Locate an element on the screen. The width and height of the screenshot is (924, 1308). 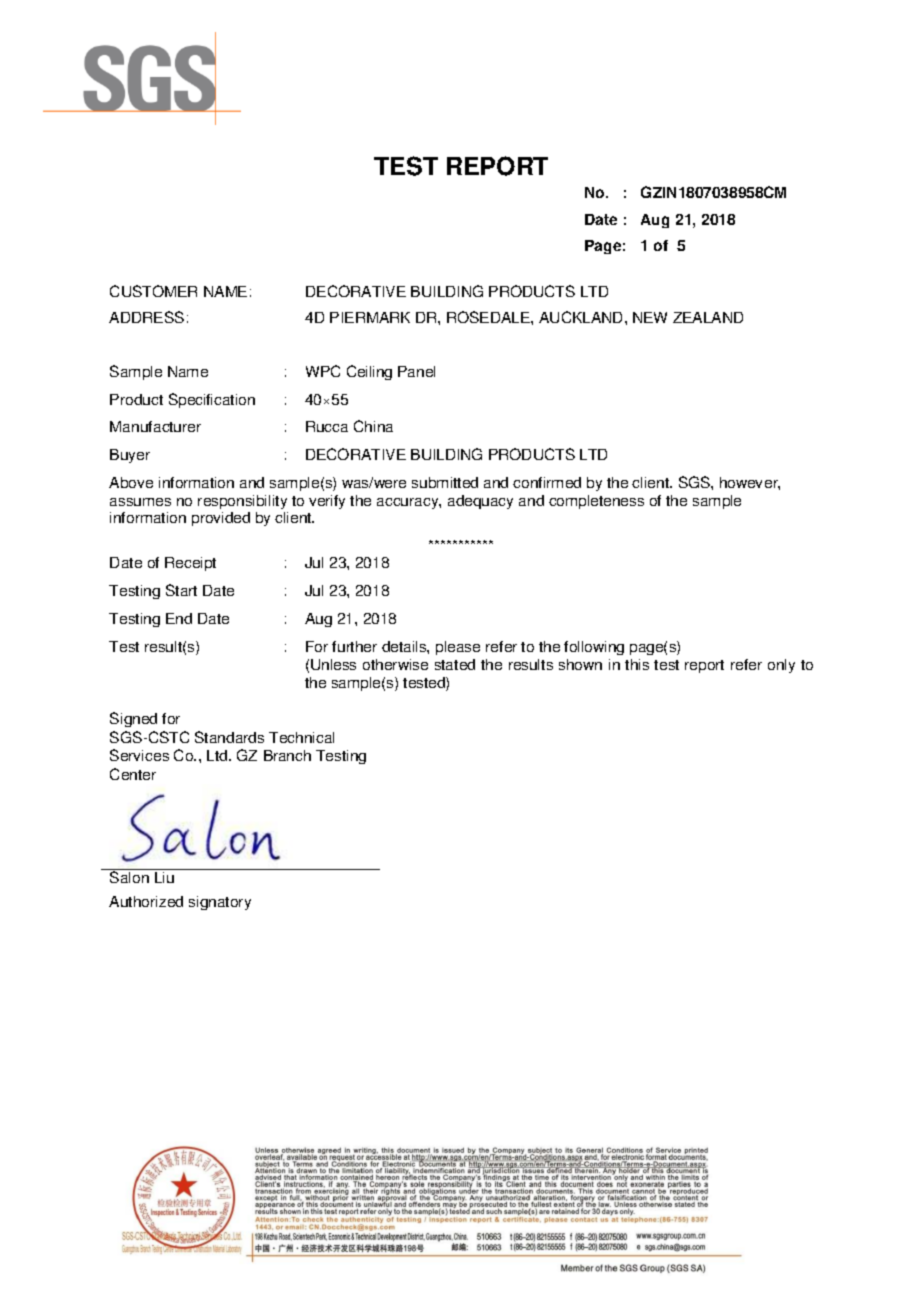
Liu is located at coordinates (164, 877).
